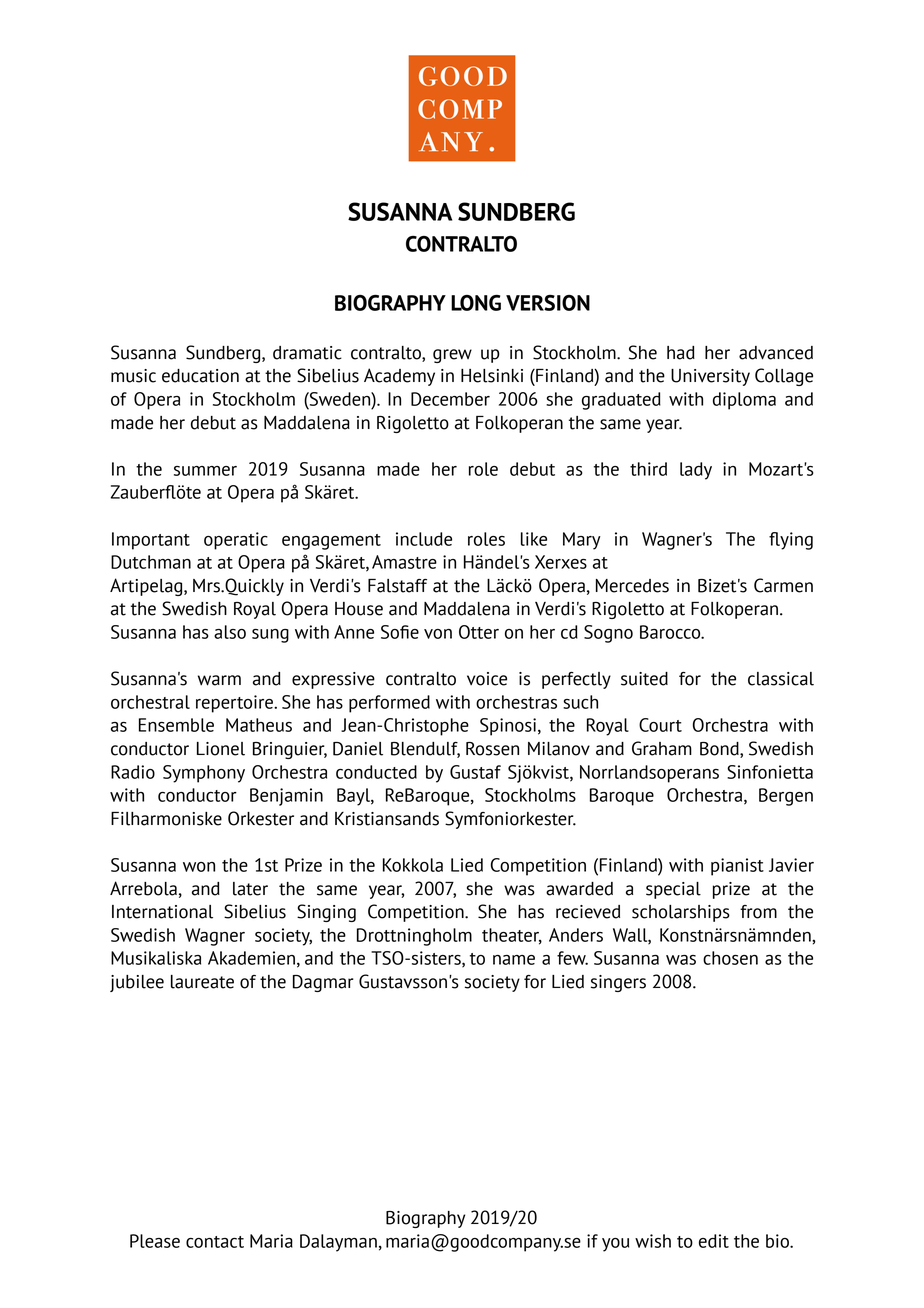 This screenshot has width=924, height=1308. What do you see at coordinates (215, 1242) in the screenshot?
I see `contact` at bounding box center [215, 1242].
